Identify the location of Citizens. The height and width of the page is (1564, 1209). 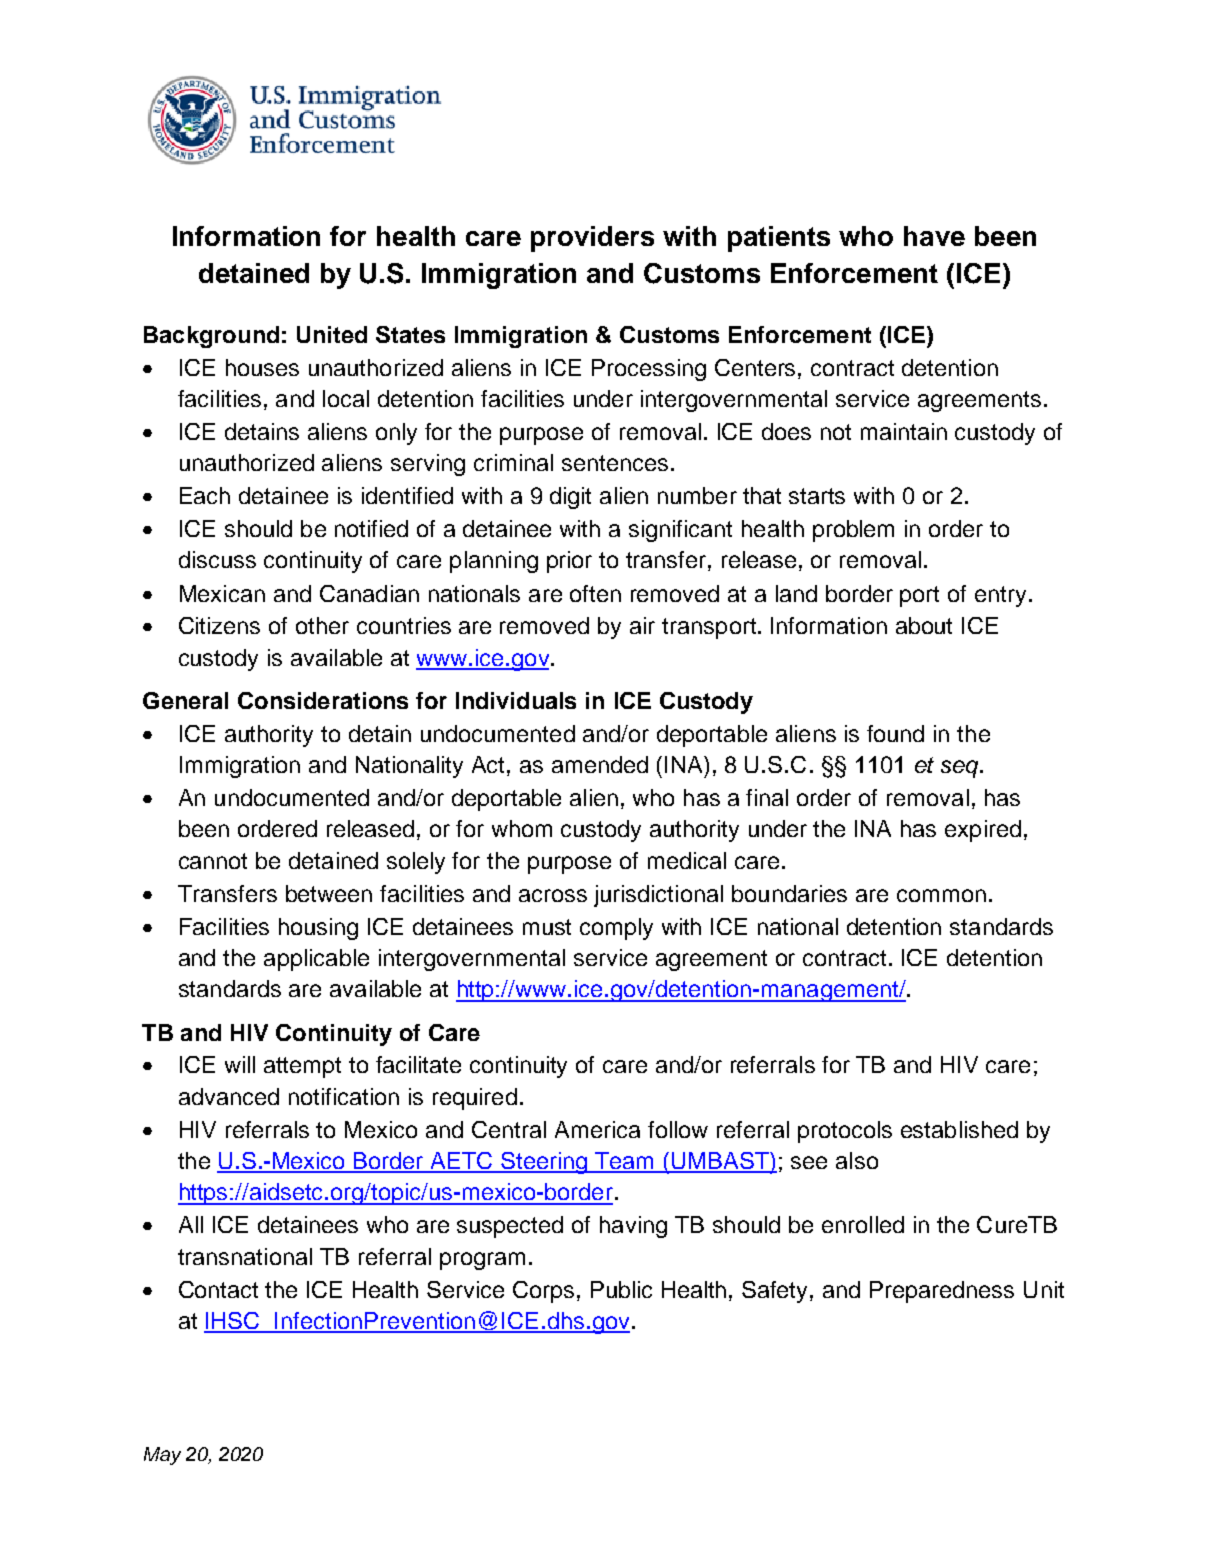
(219, 625).
